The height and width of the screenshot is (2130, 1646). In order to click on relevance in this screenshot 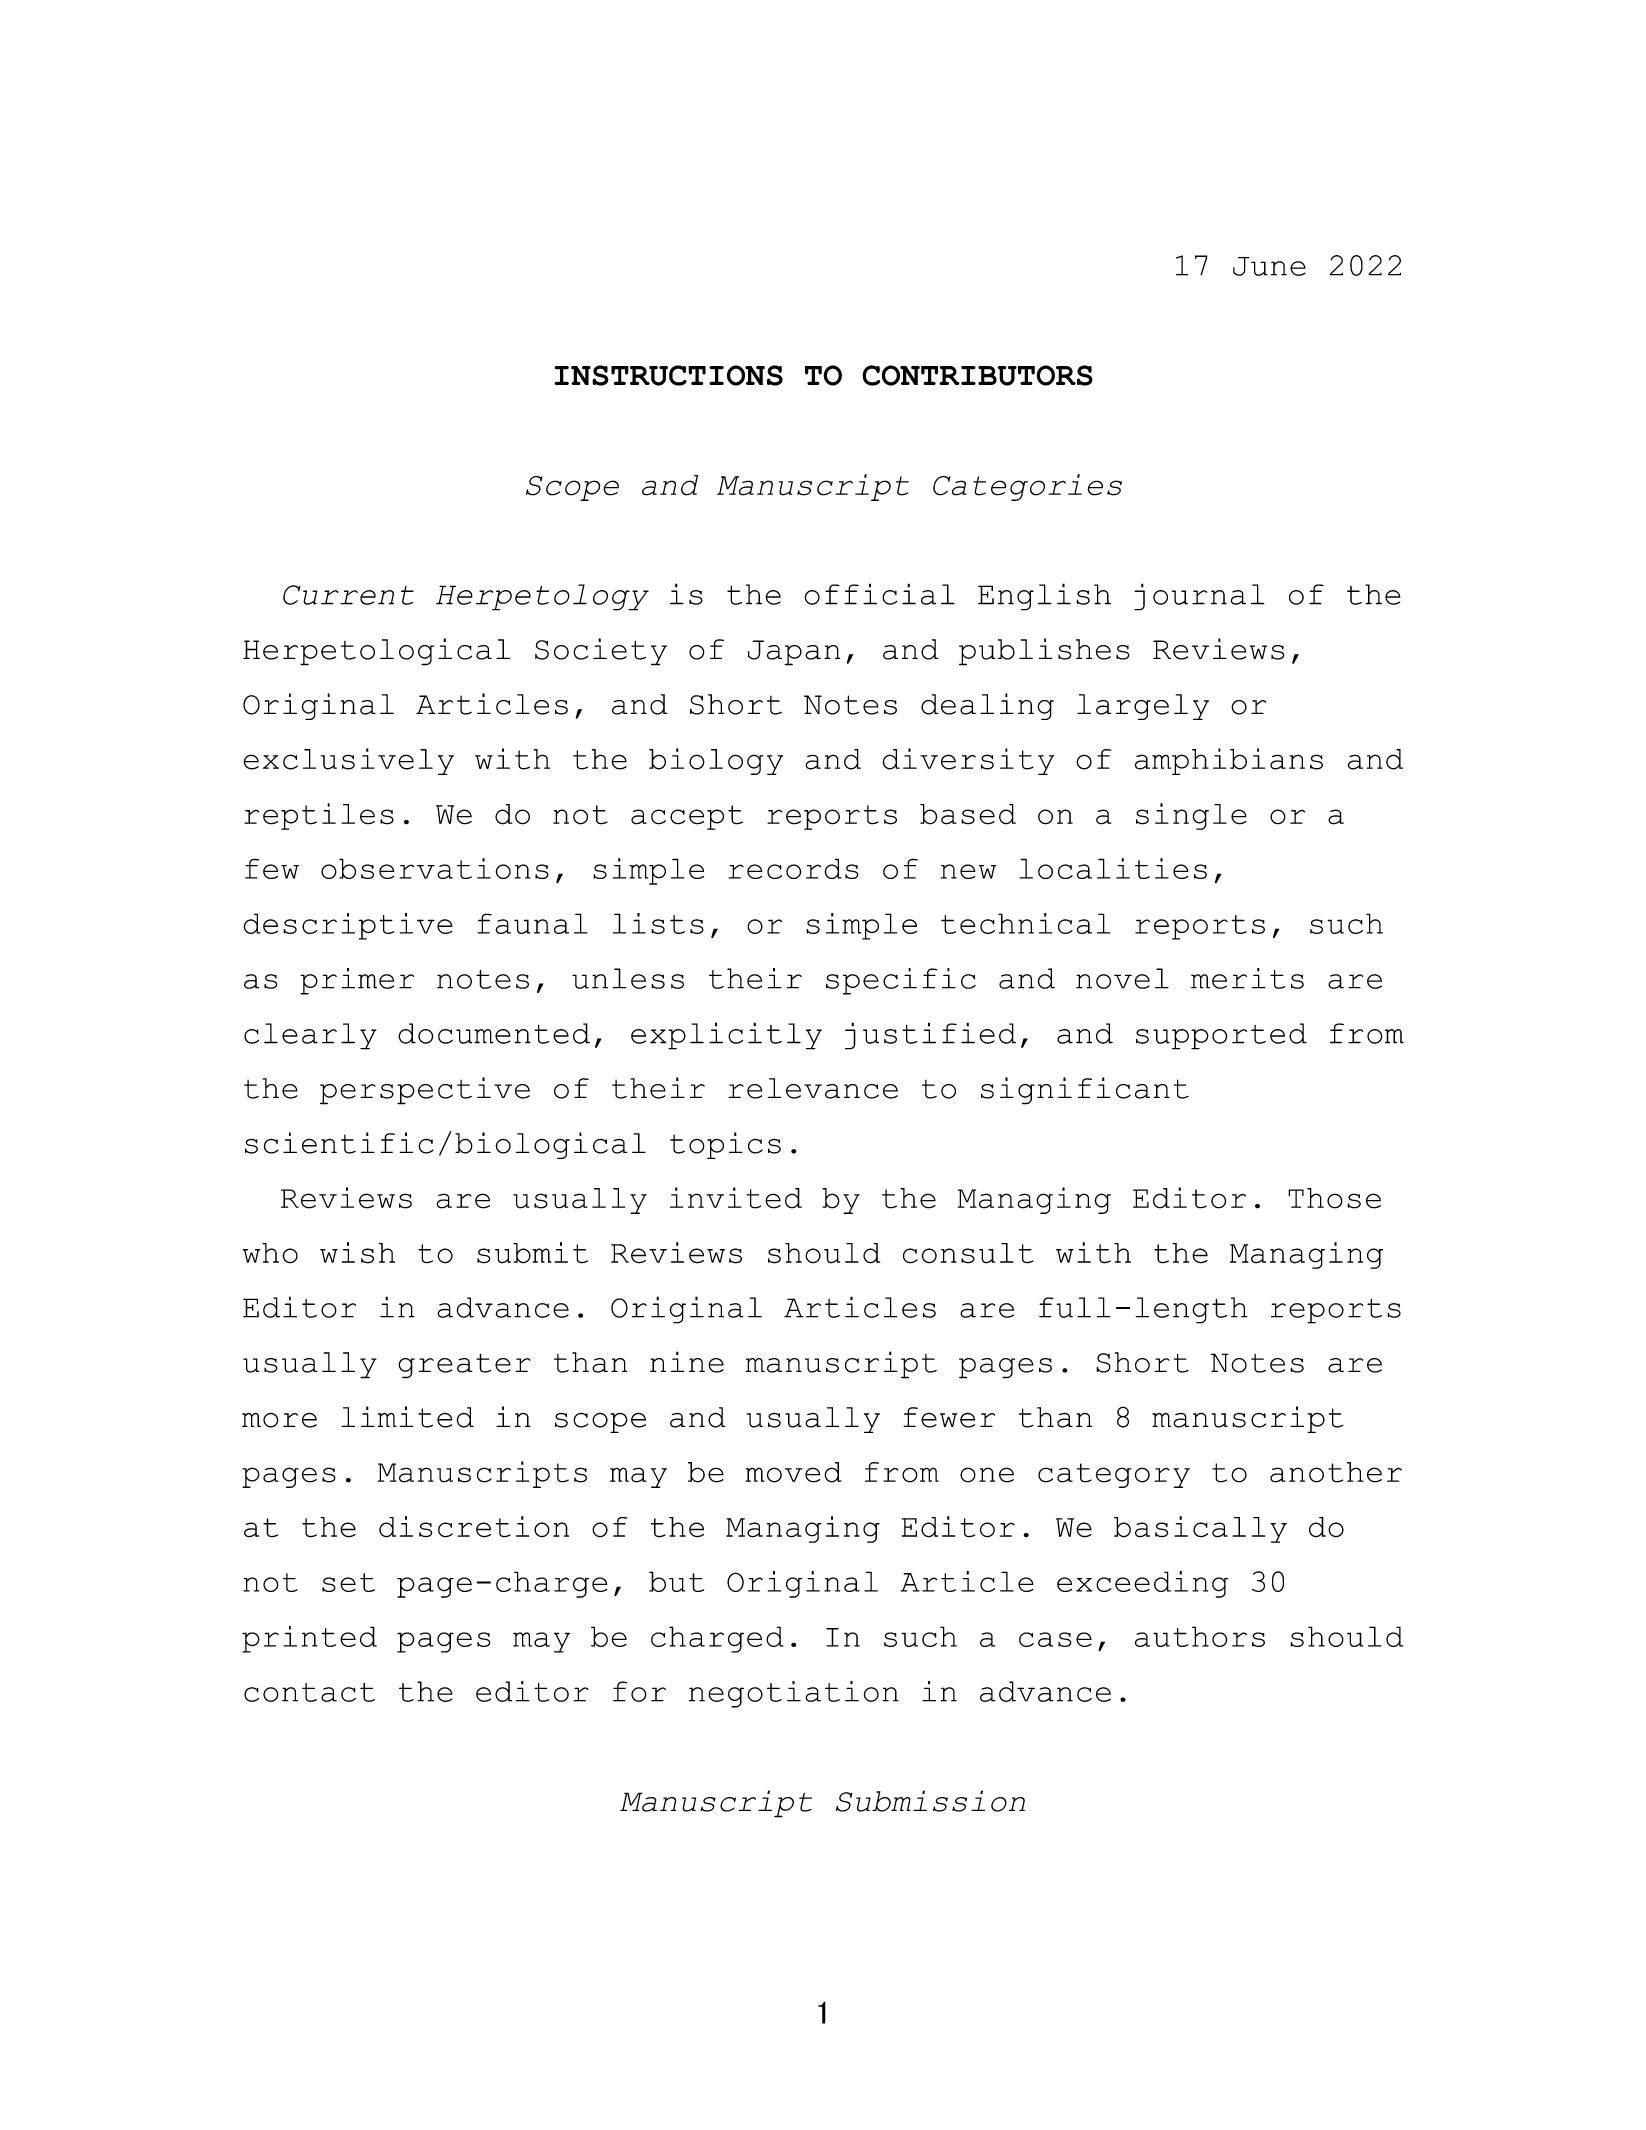, I will do `click(813, 1088)`.
